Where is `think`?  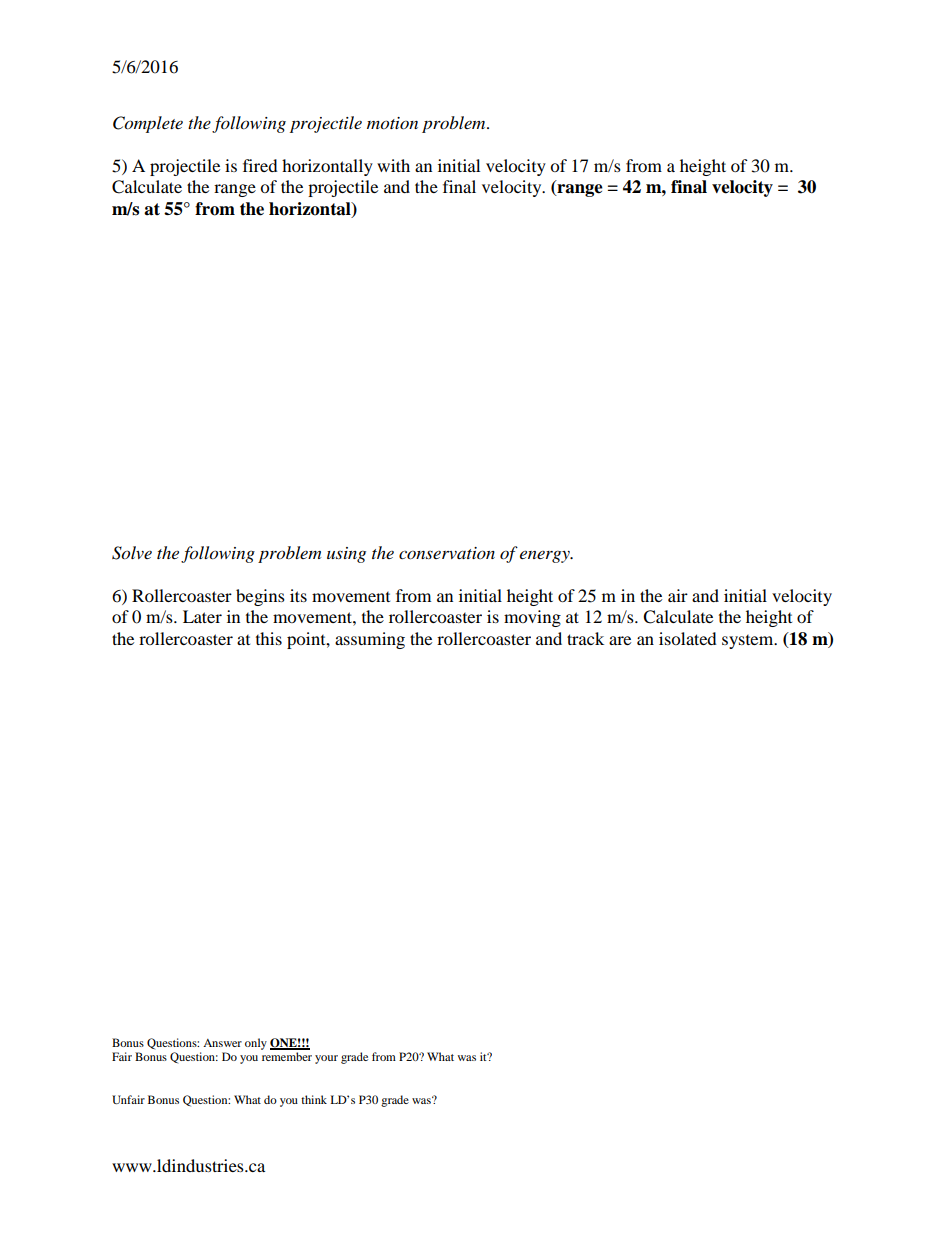
think is located at coordinates (314, 1099).
